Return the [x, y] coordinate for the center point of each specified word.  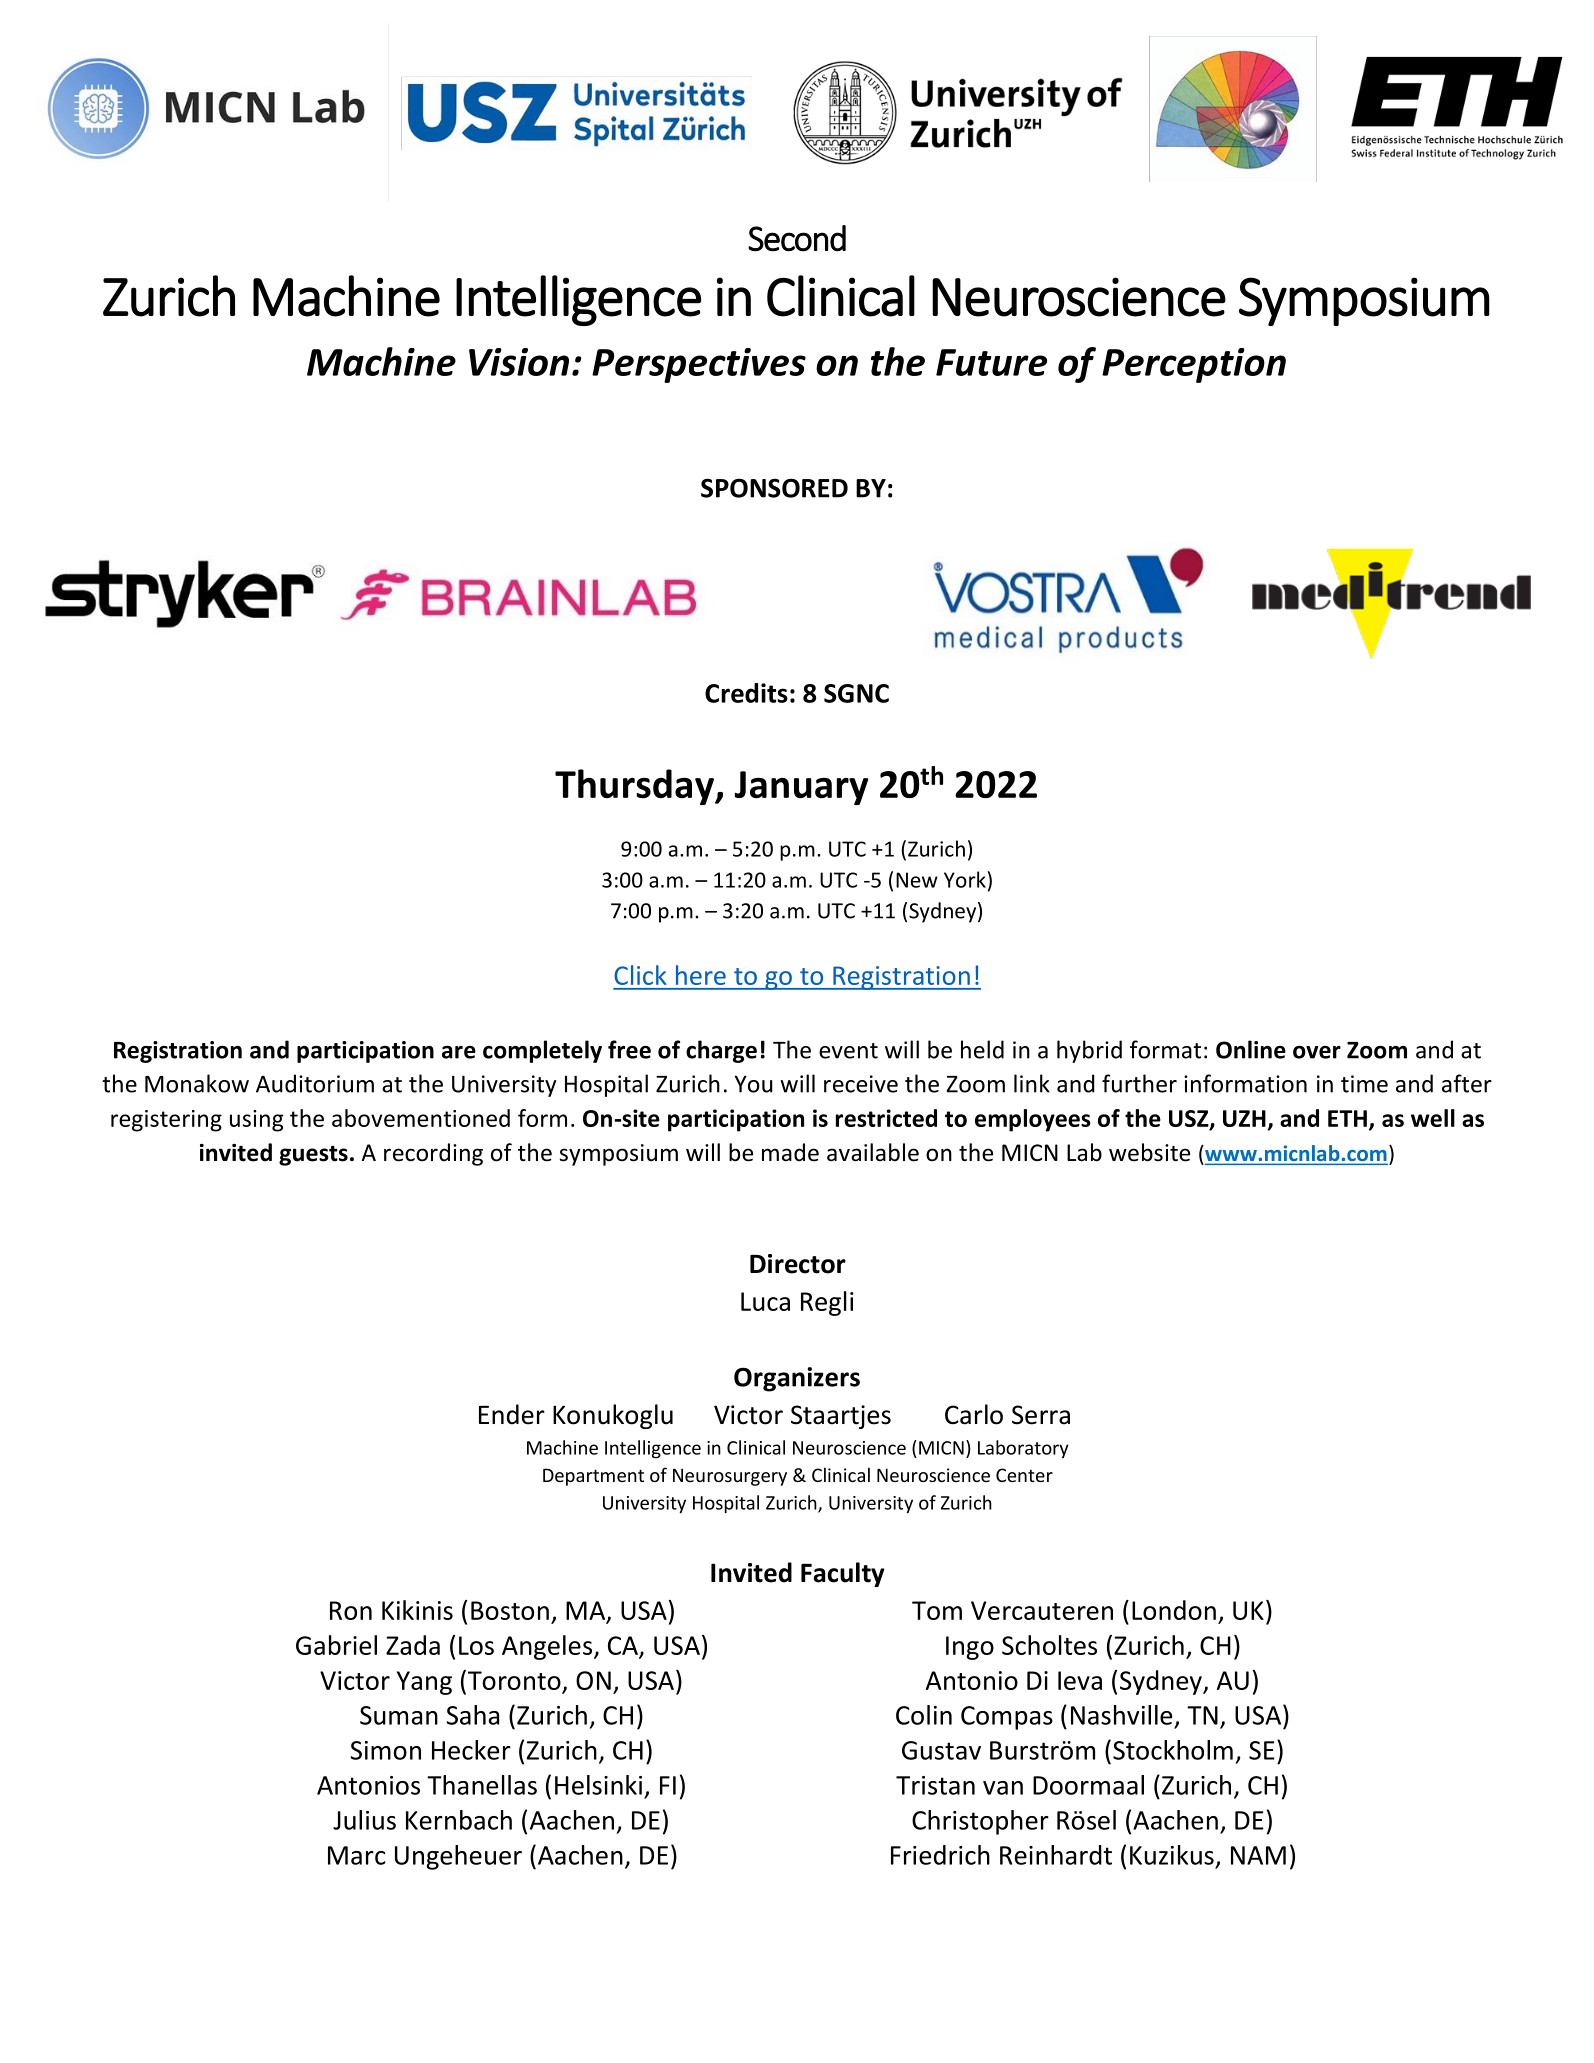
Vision [519, 362]
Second [797, 238]
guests [313, 1156]
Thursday [635, 787]
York [965, 879]
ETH [1347, 1118]
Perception [1194, 365]
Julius [364, 1820]
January [801, 788]
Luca [765, 1301]
